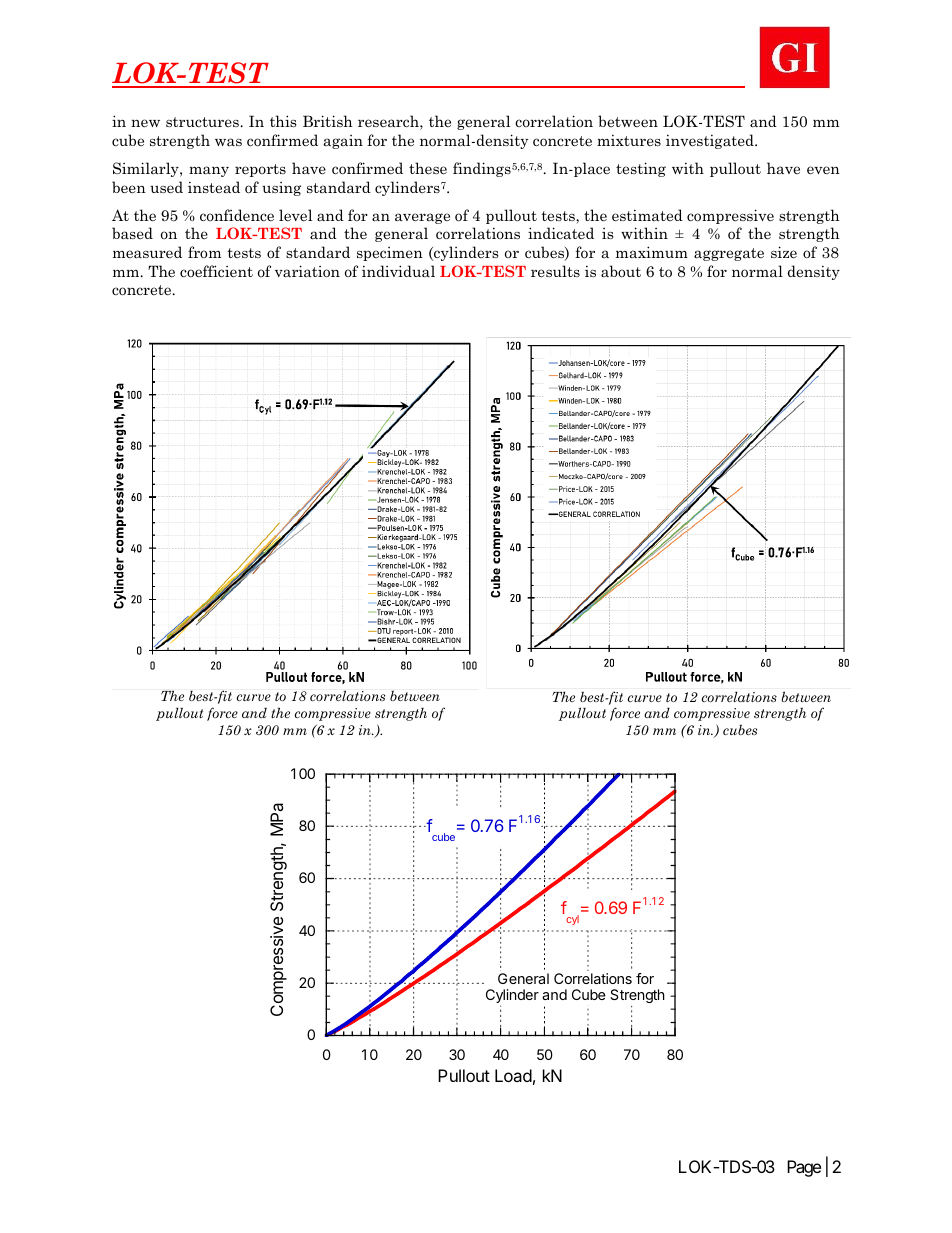 Image resolution: width=952 pixels, height=1233 pixels. I want to click on coefficient, so click(216, 271).
